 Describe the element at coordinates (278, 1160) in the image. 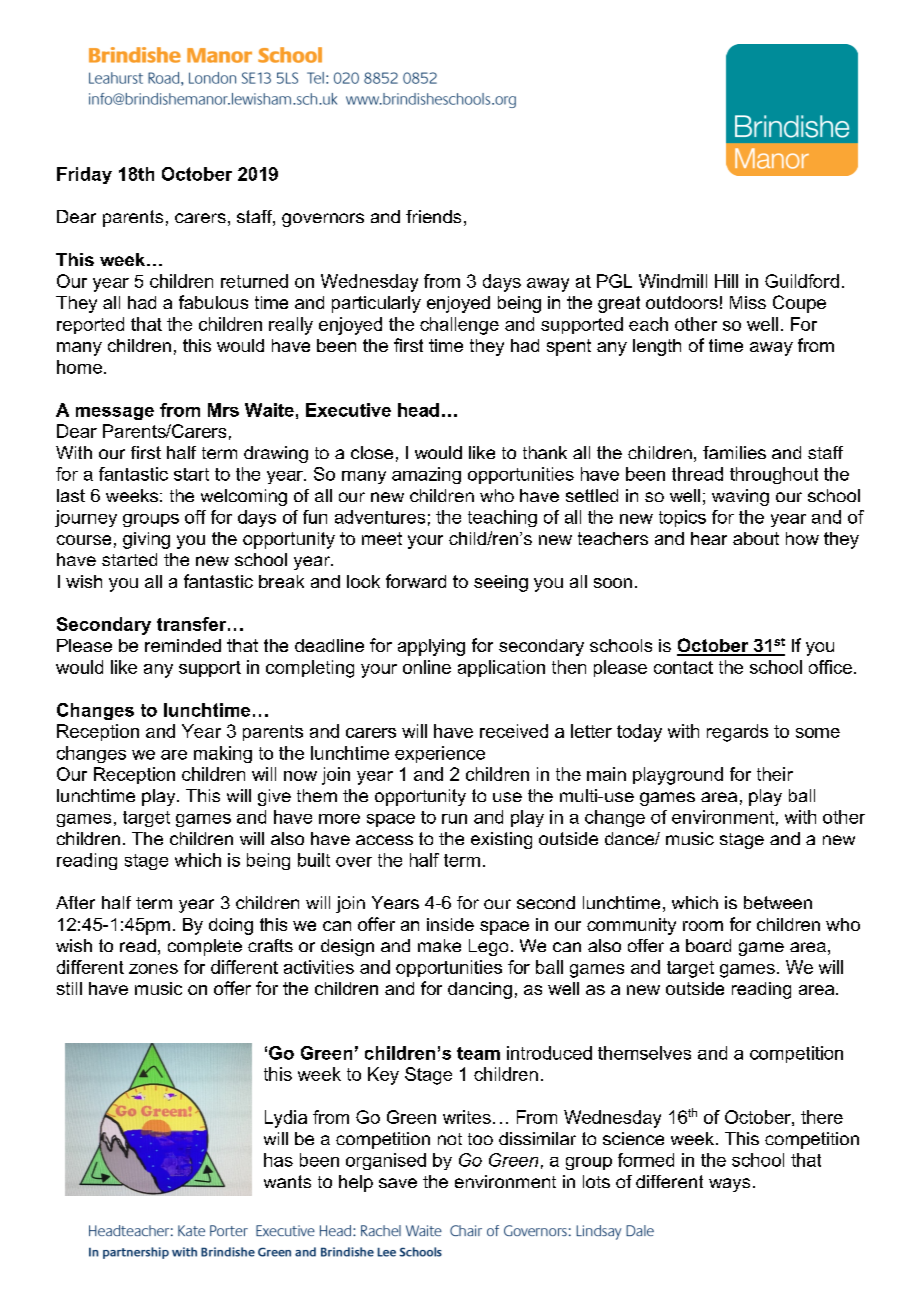

I see `has` at that location.
